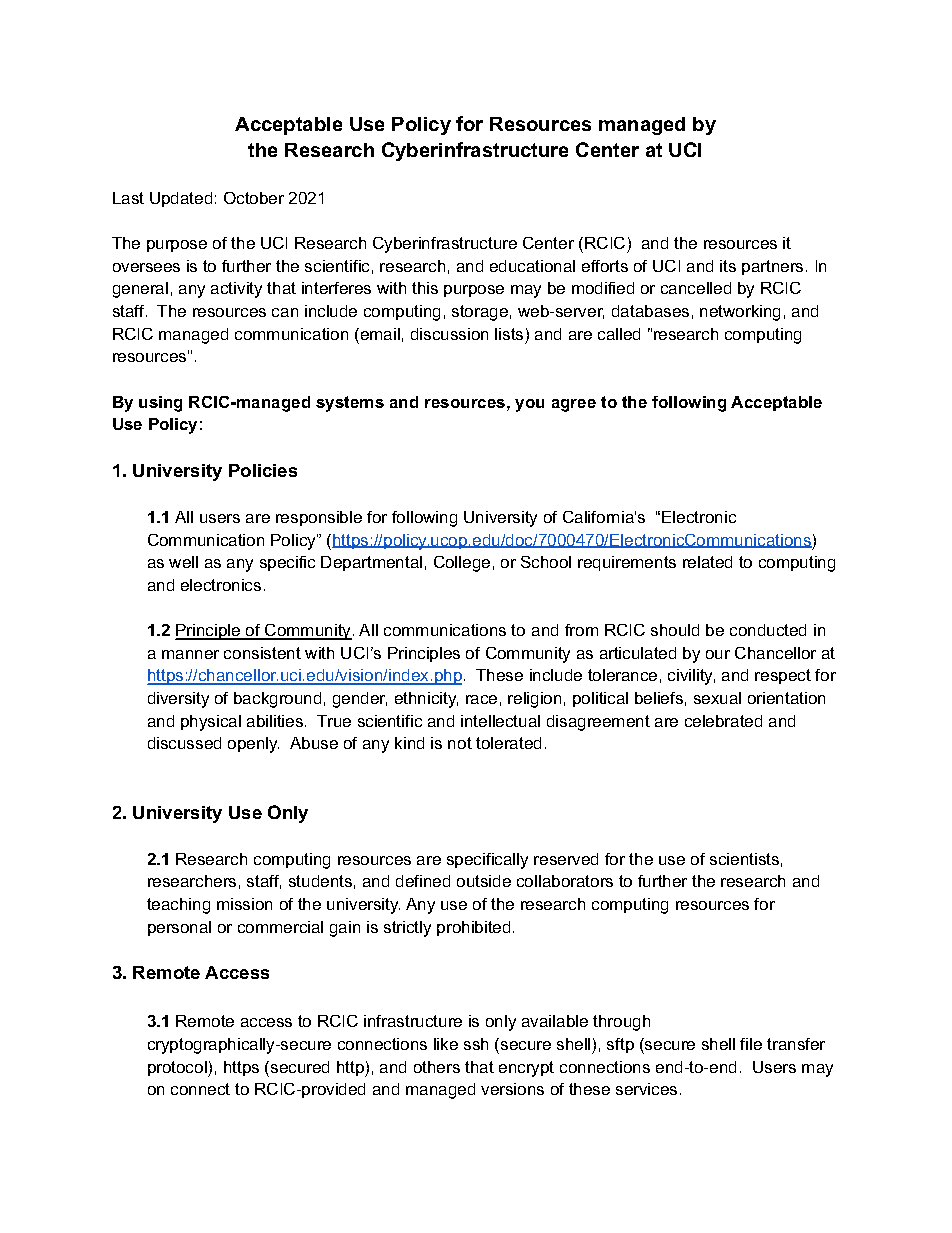 Image resolution: width=952 pixels, height=1233 pixels. What do you see at coordinates (481, 699) in the screenshot?
I see `race` at bounding box center [481, 699].
